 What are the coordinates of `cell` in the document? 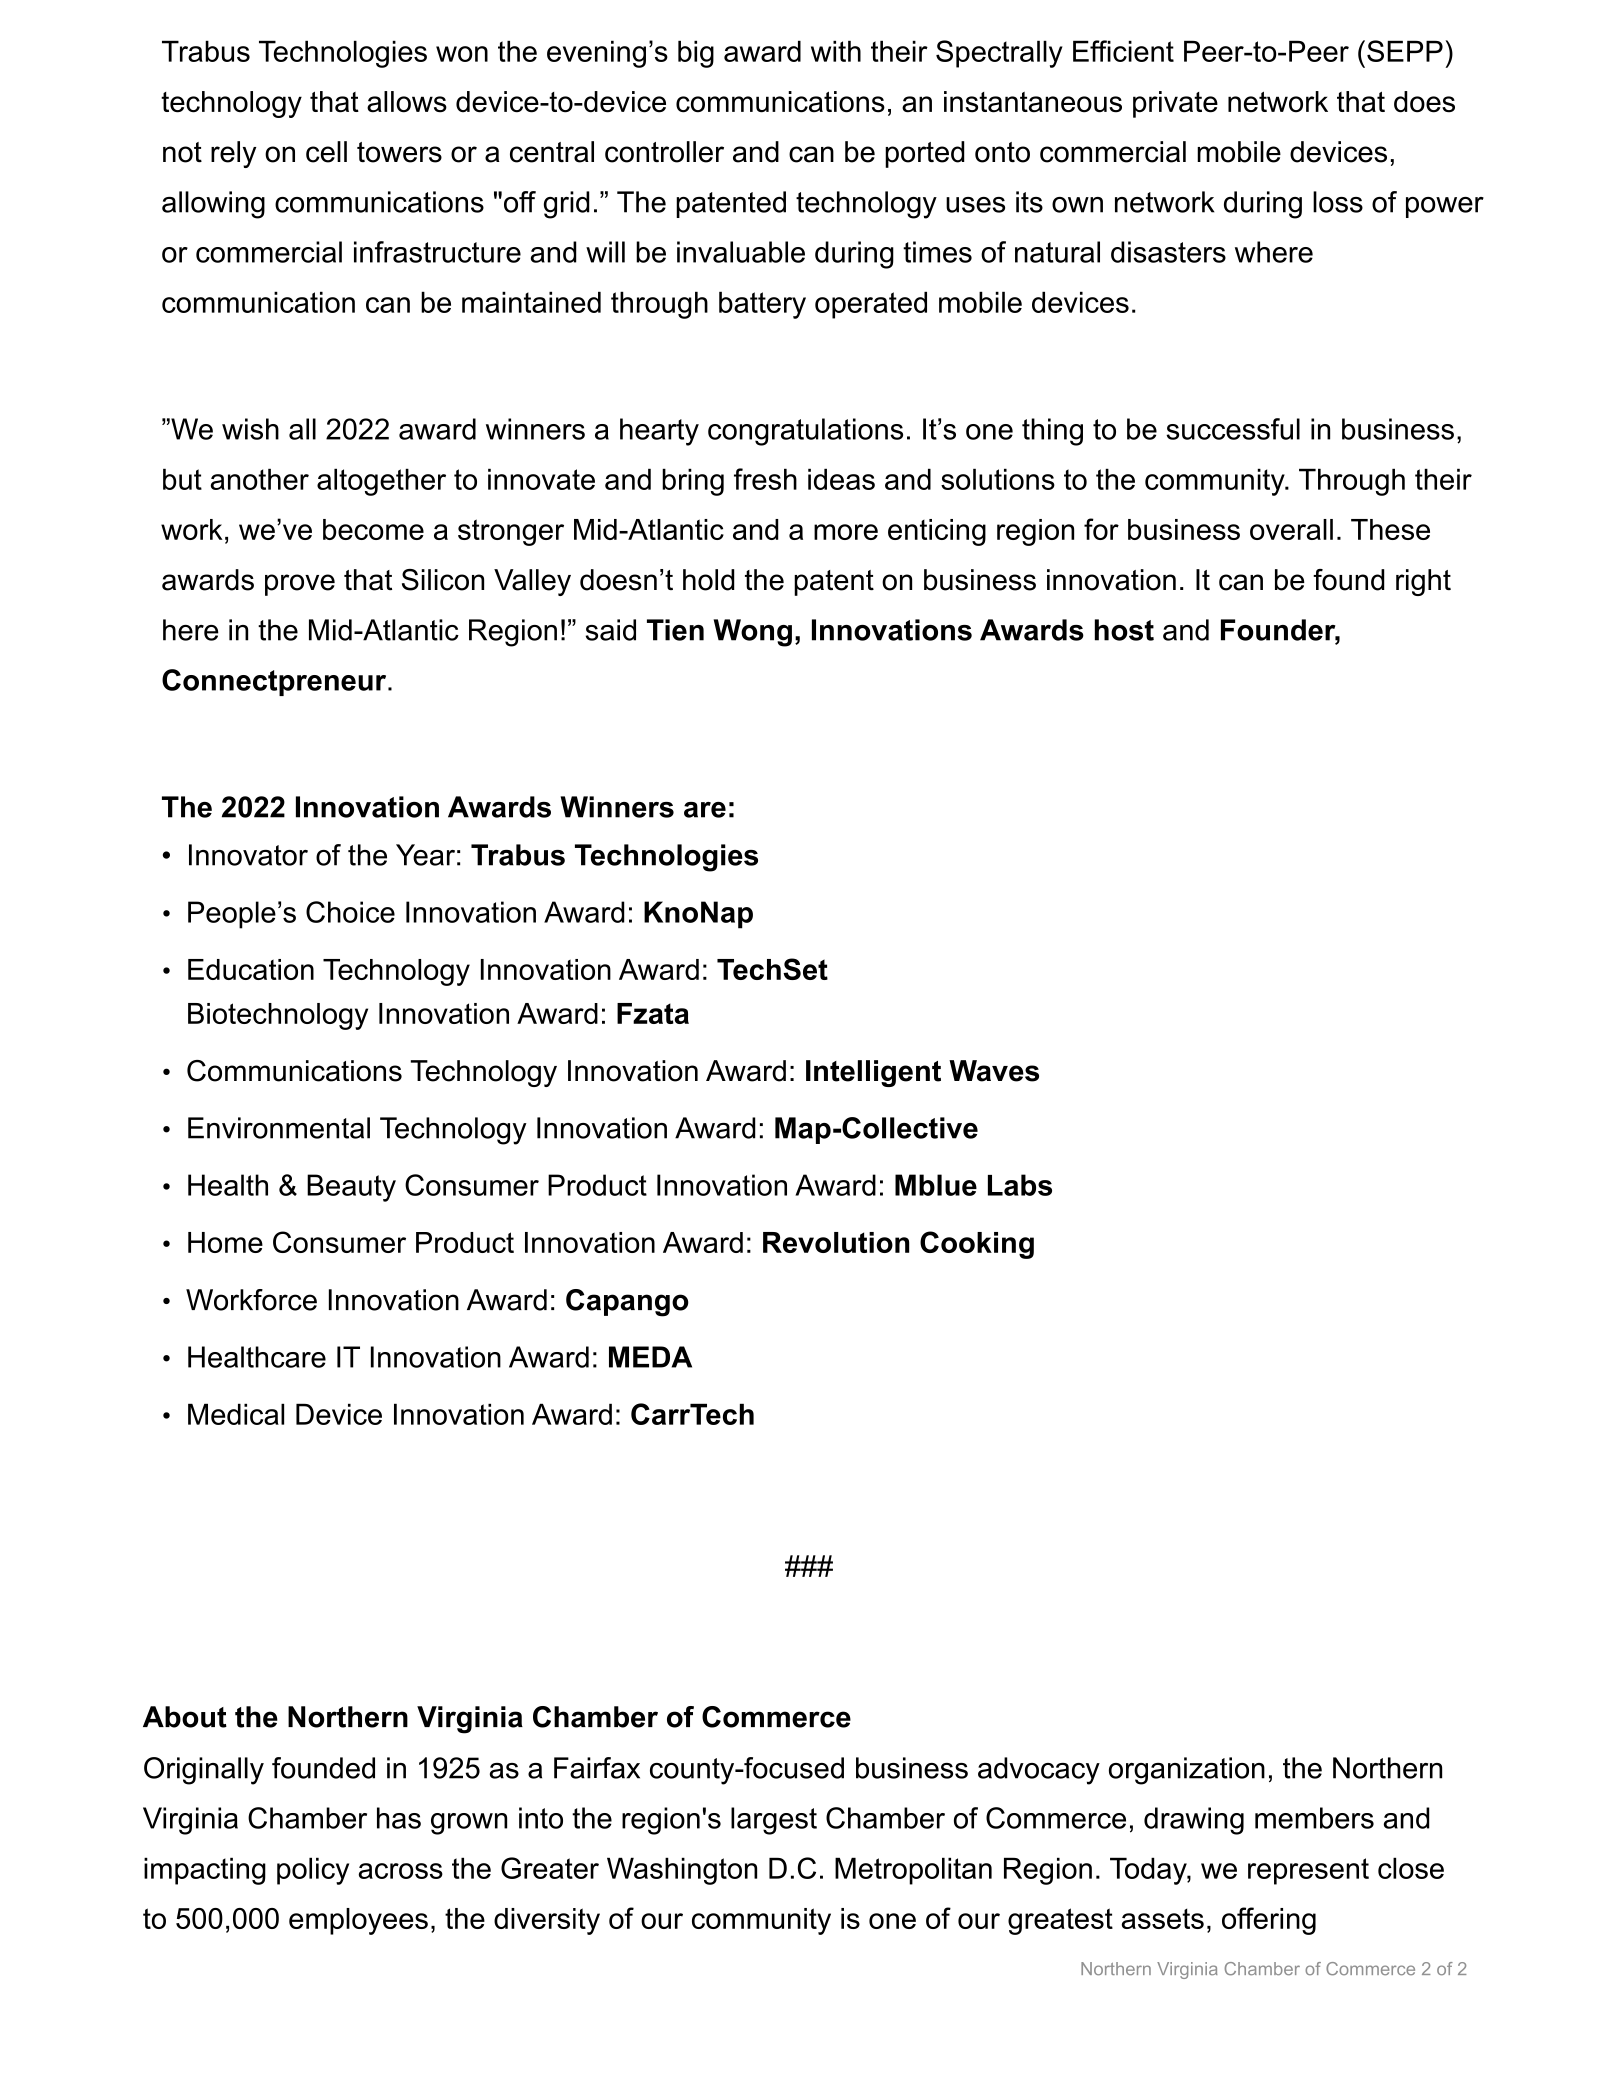 It's located at (326, 152).
